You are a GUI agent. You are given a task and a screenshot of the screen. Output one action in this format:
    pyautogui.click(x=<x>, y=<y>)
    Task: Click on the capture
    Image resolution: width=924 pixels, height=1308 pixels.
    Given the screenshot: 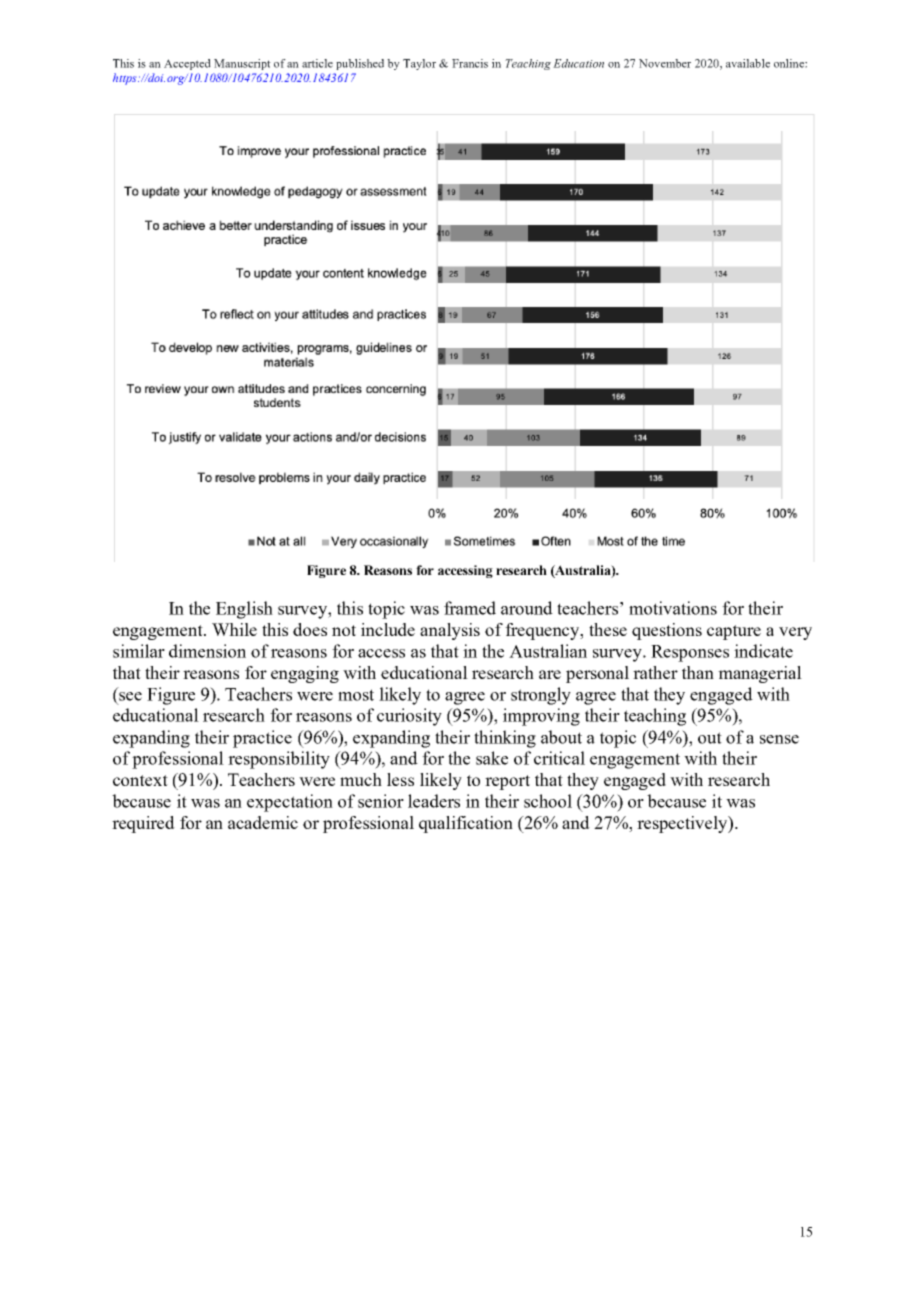 What is the action you would take?
    pyautogui.click(x=734, y=632)
